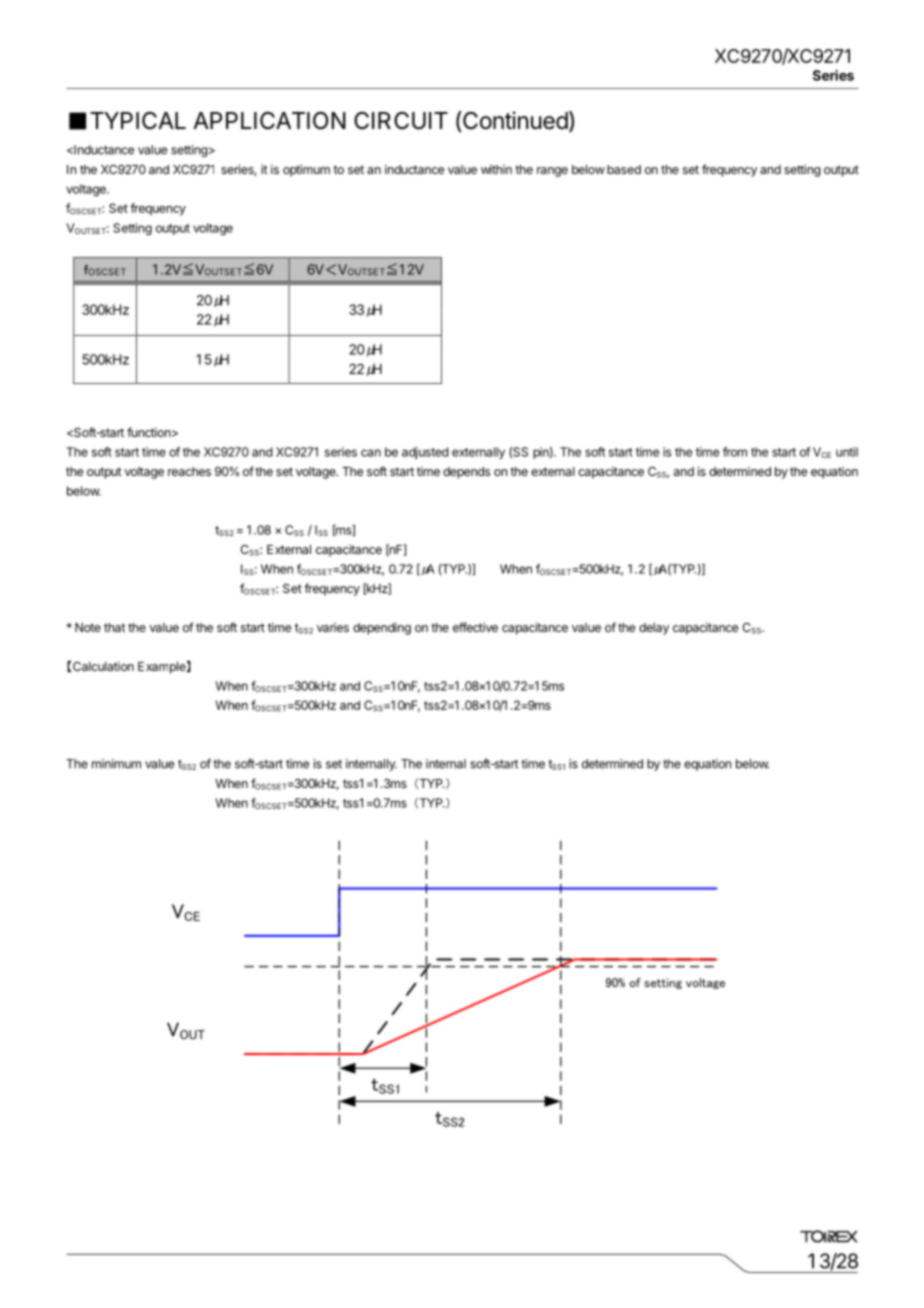 The width and height of the image is (924, 1308). I want to click on within, so click(496, 169).
